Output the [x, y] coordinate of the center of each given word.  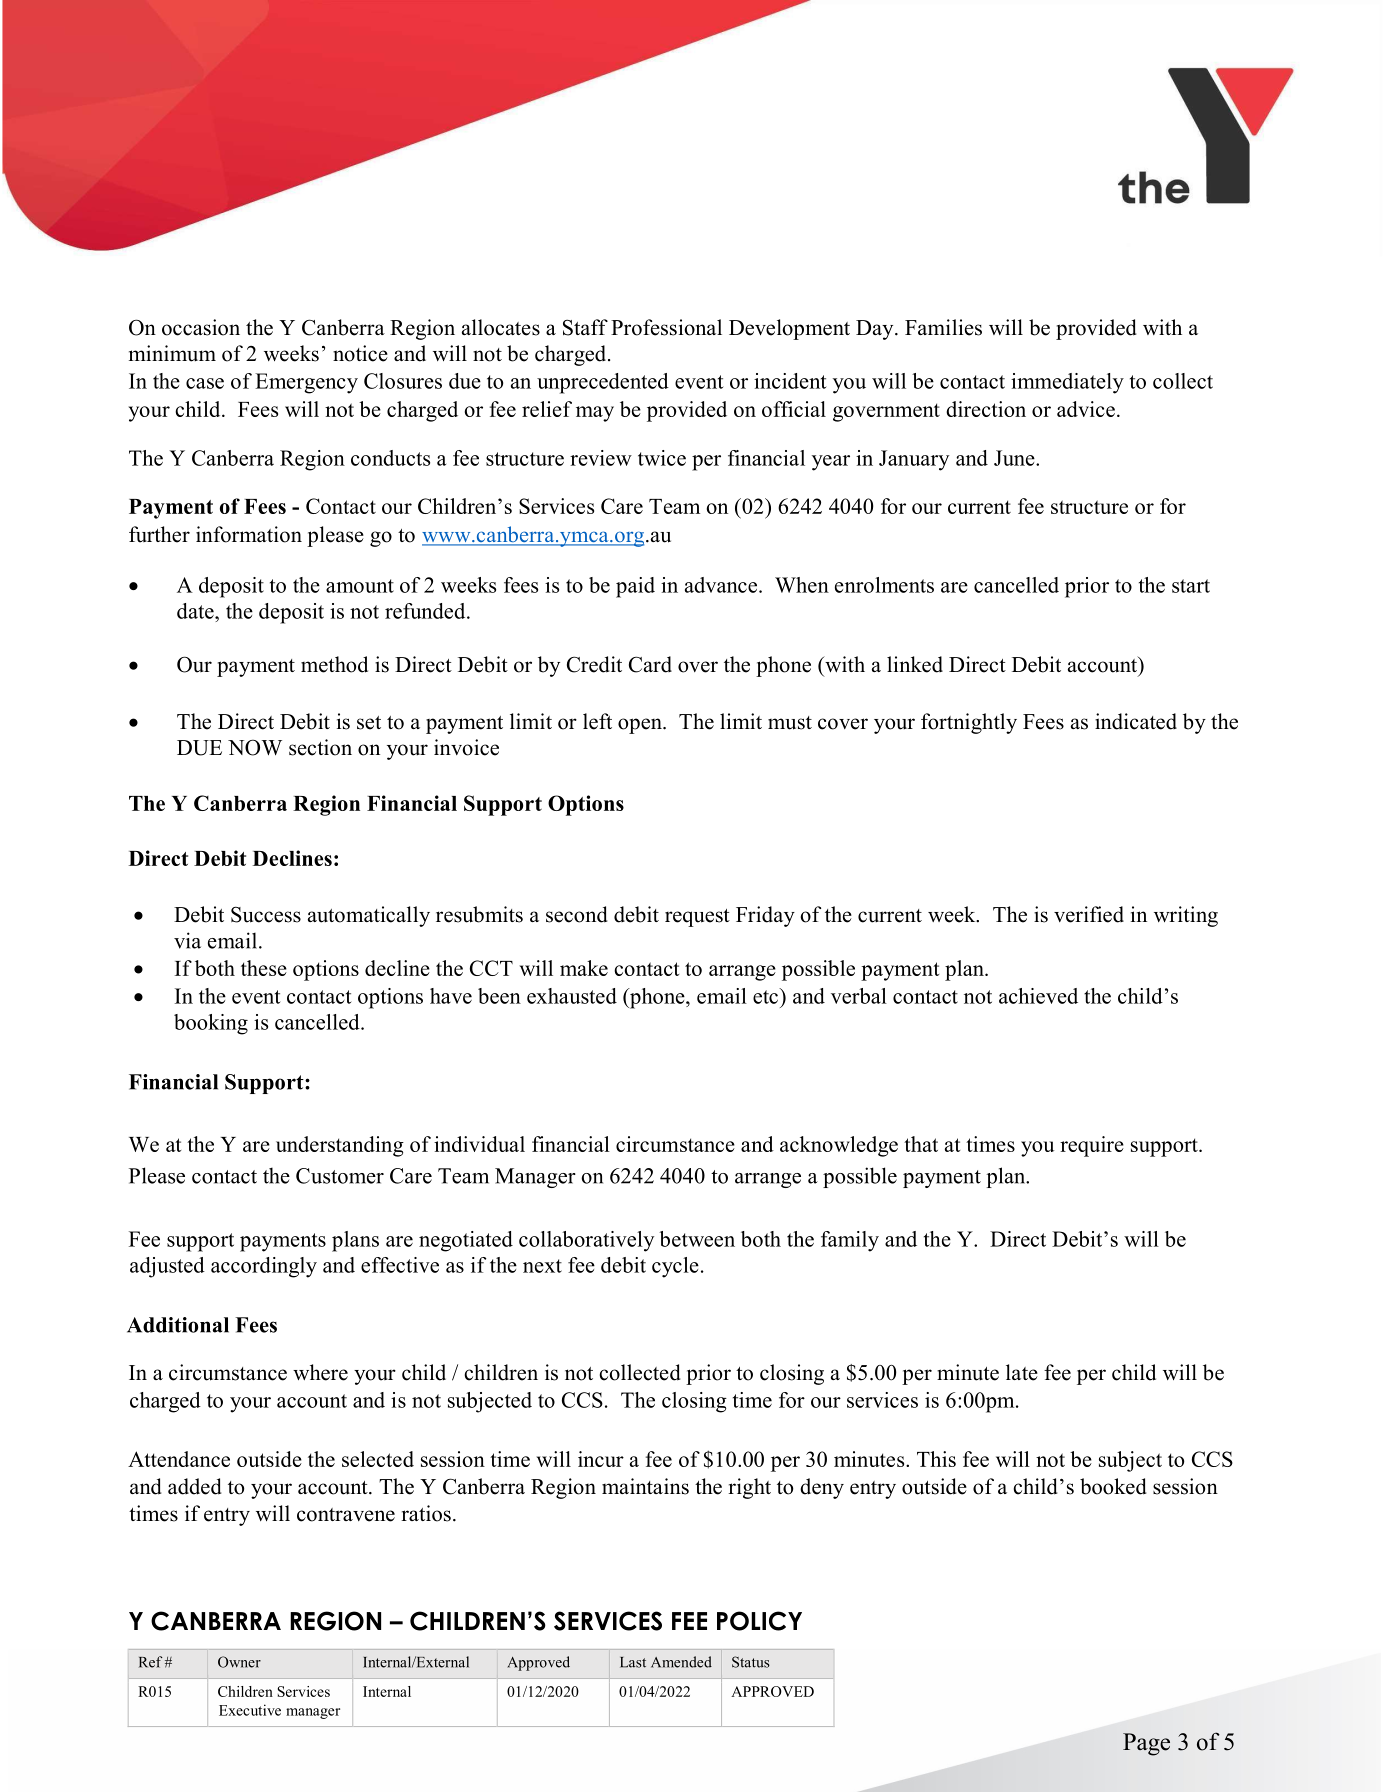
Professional [666, 327]
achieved [1038, 996]
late [1022, 1372]
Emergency [306, 383]
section [320, 747]
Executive [250, 1710]
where [320, 1372]
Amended [681, 1662]
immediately [1067, 383]
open [641, 726]
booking [211, 1024]
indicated [1136, 721]
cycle [675, 1267]
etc [767, 996]
